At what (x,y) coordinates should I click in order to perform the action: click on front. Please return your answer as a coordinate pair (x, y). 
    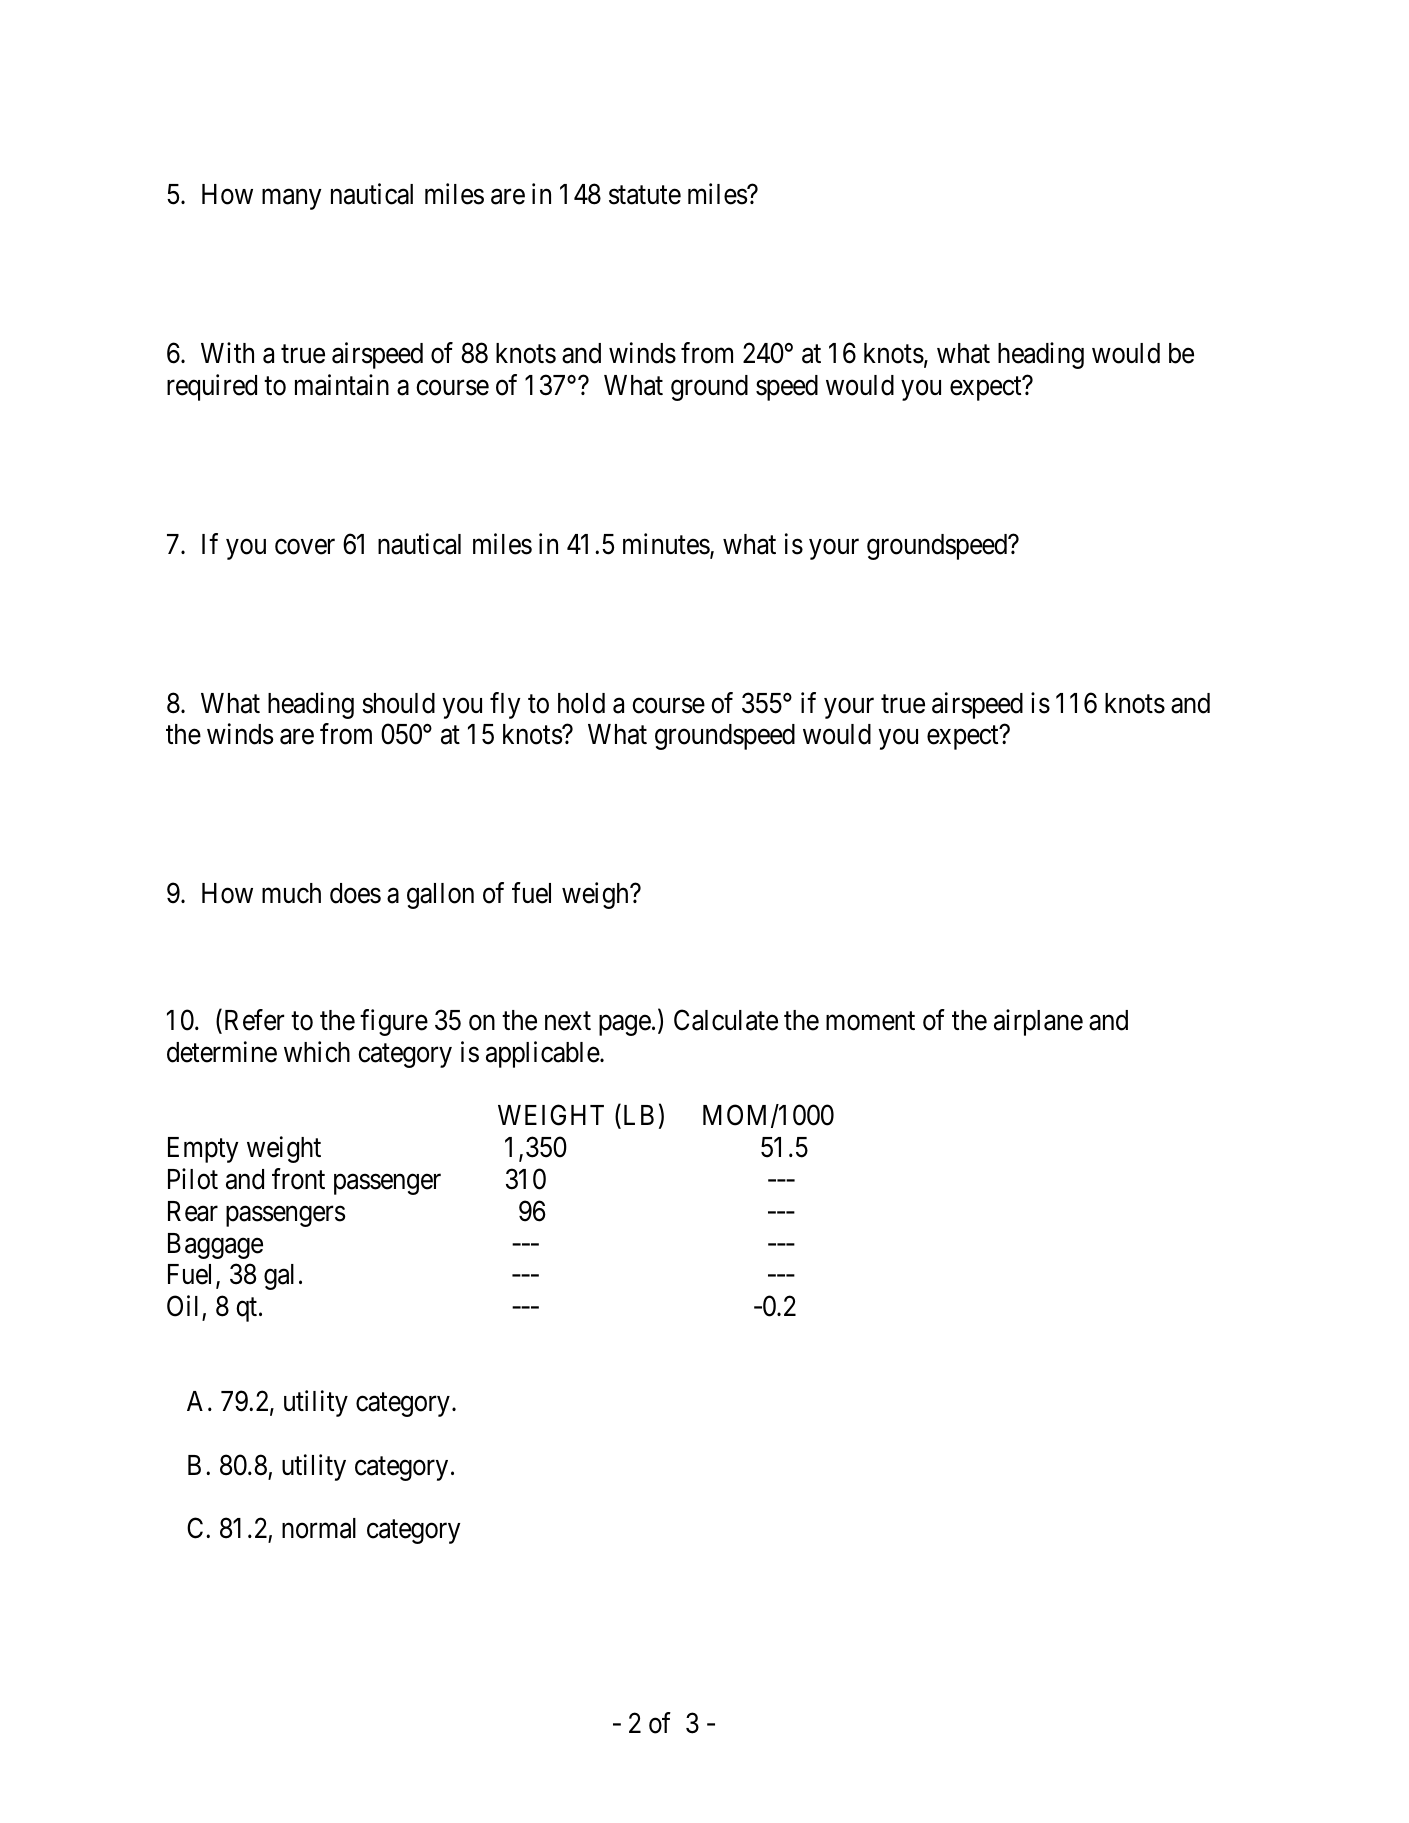
    Looking at the image, I should click on (298, 1179).
